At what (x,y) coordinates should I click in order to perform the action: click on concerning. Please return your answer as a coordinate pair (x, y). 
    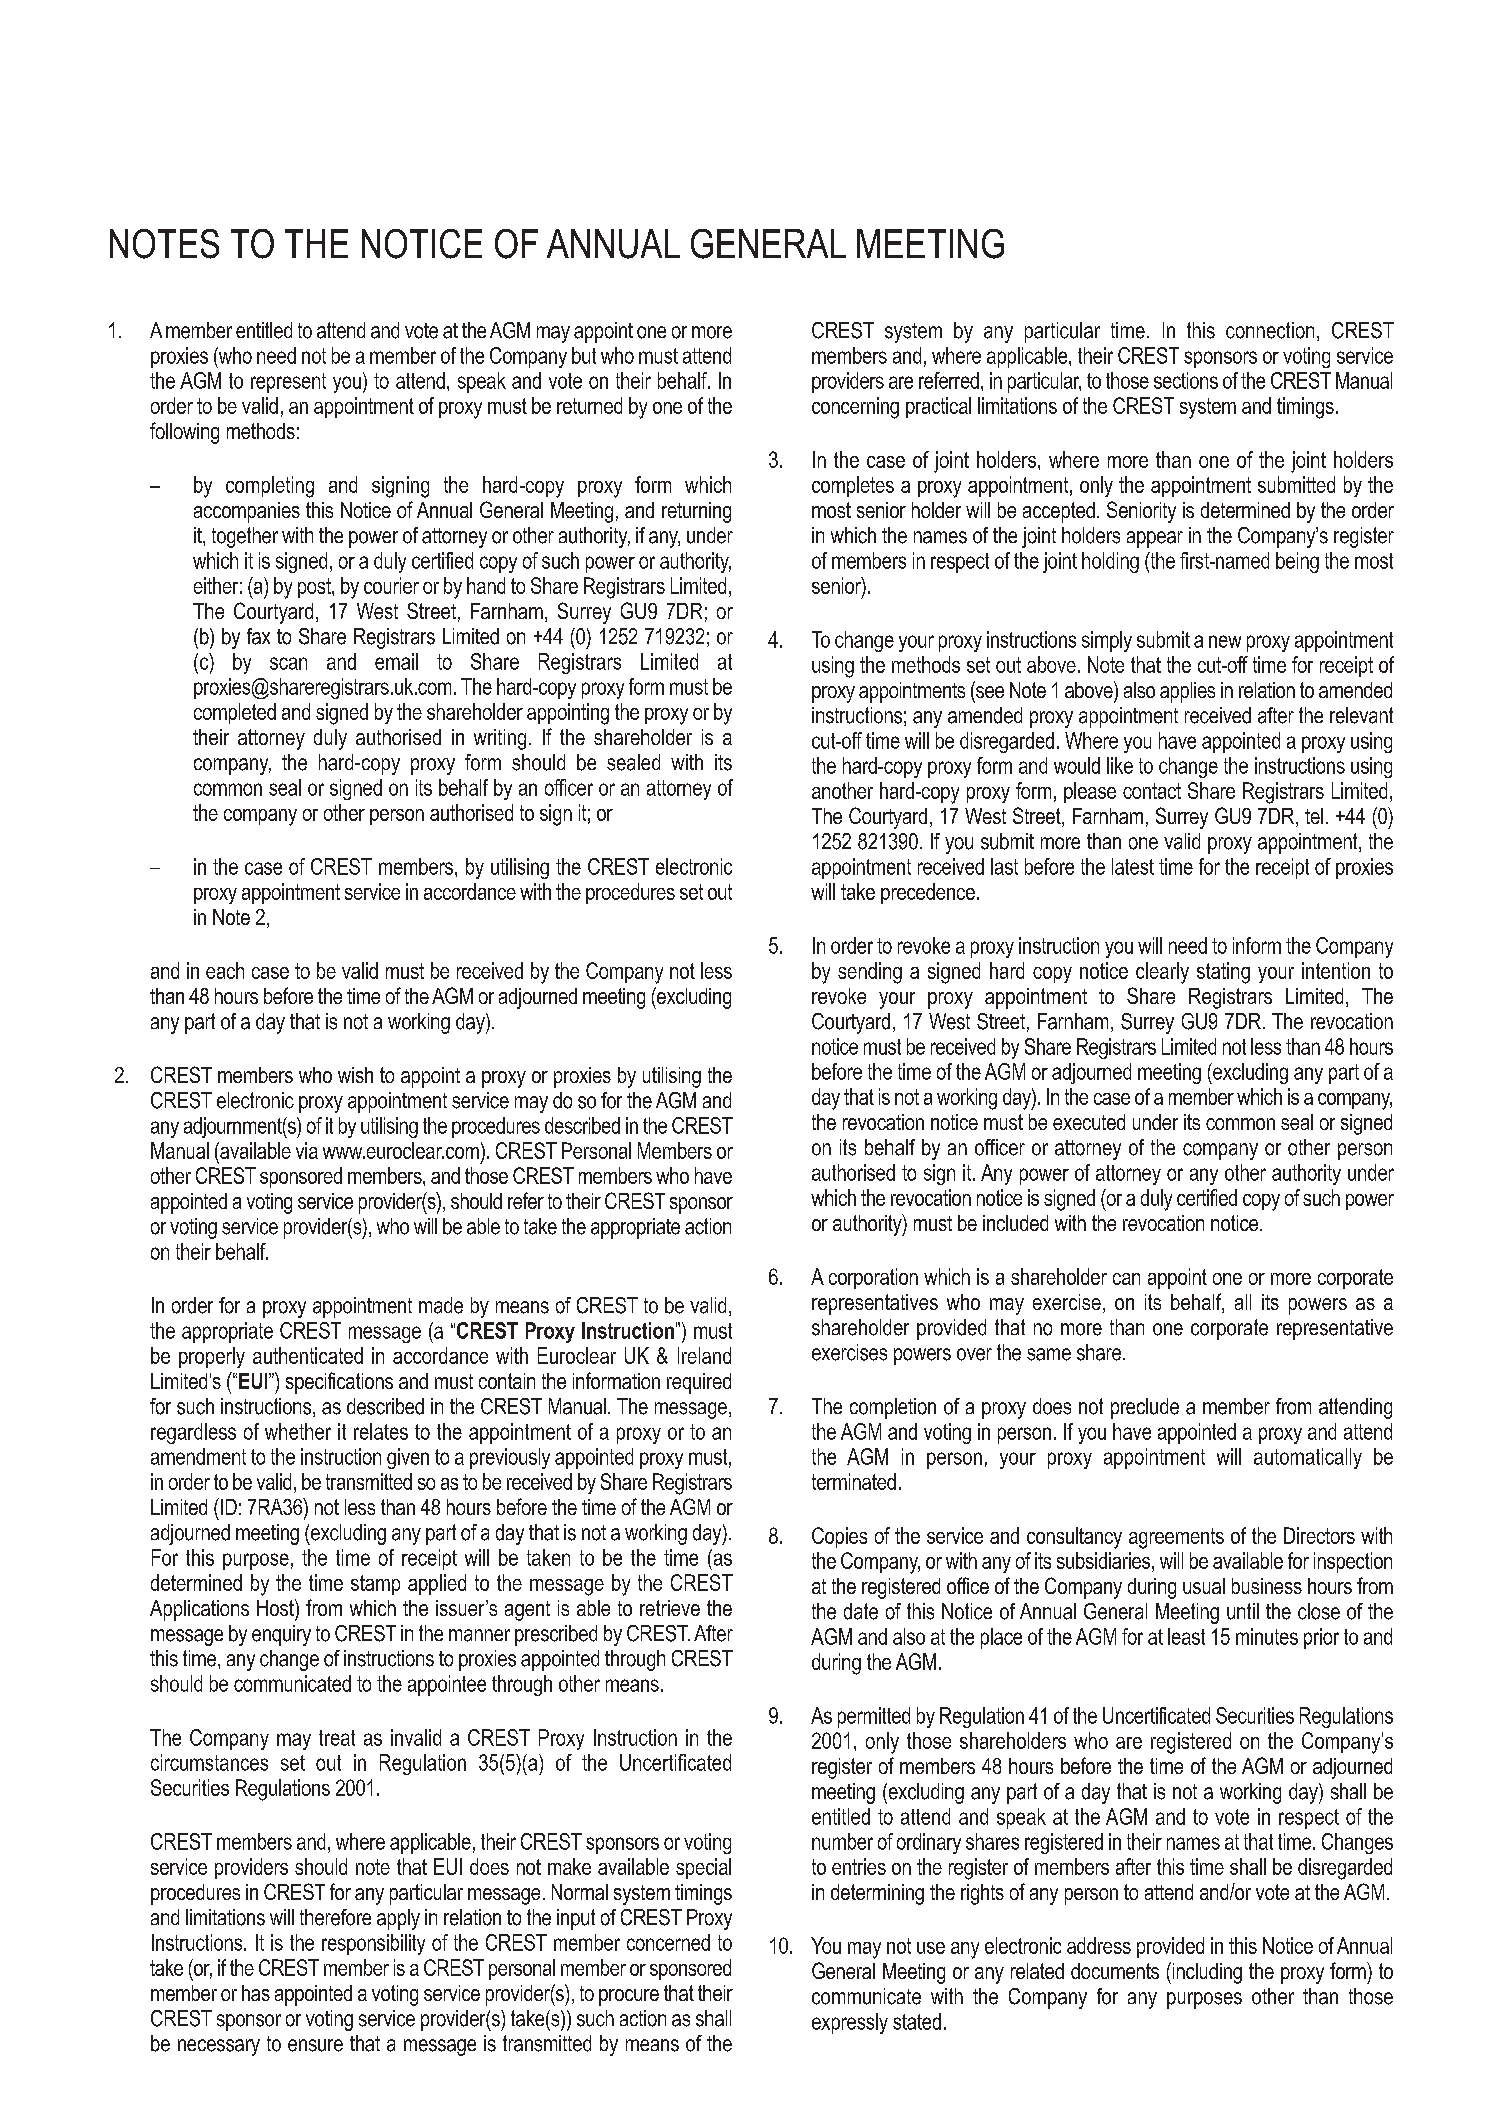
    Looking at the image, I should click on (855, 408).
